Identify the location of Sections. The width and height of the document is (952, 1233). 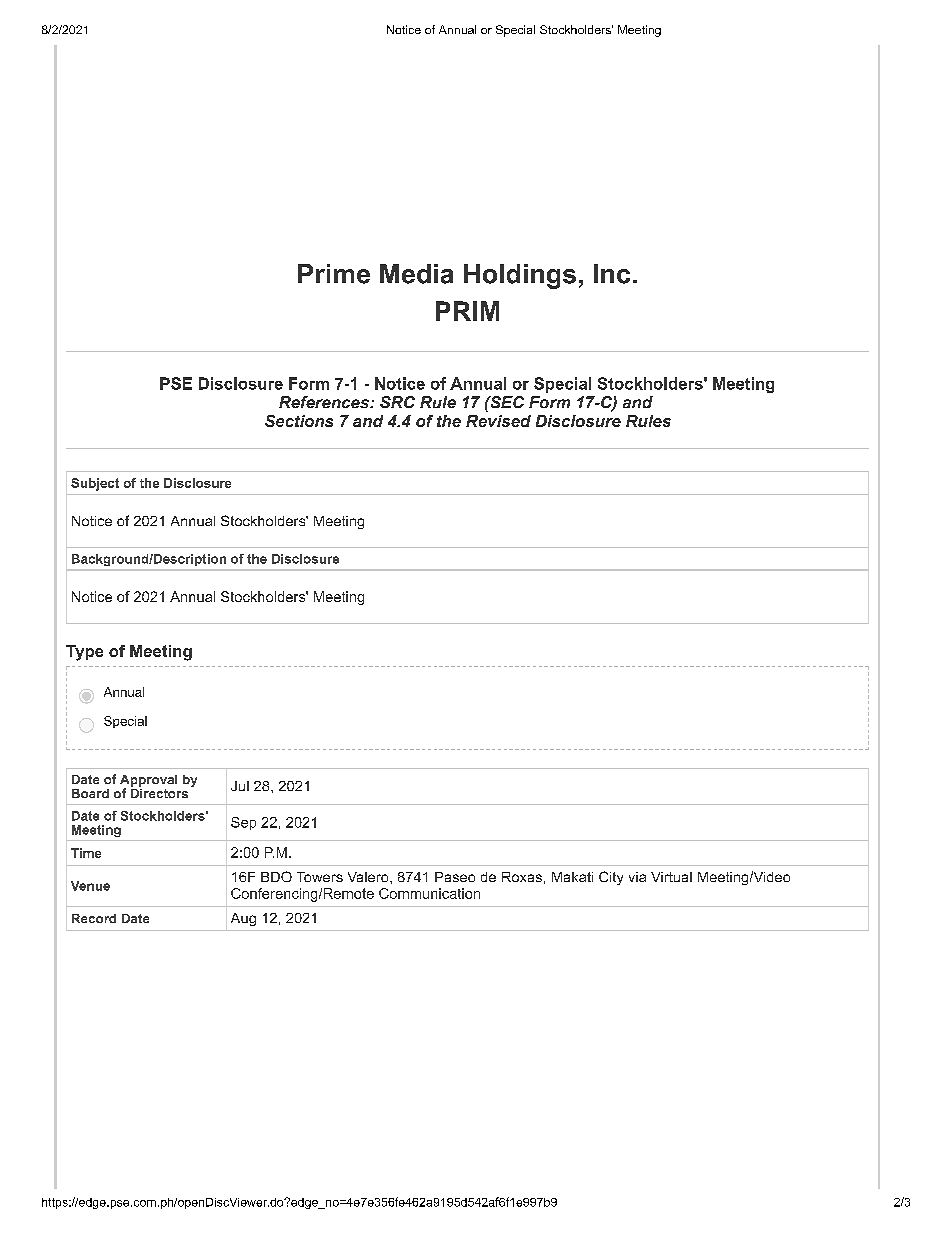
(299, 421).
